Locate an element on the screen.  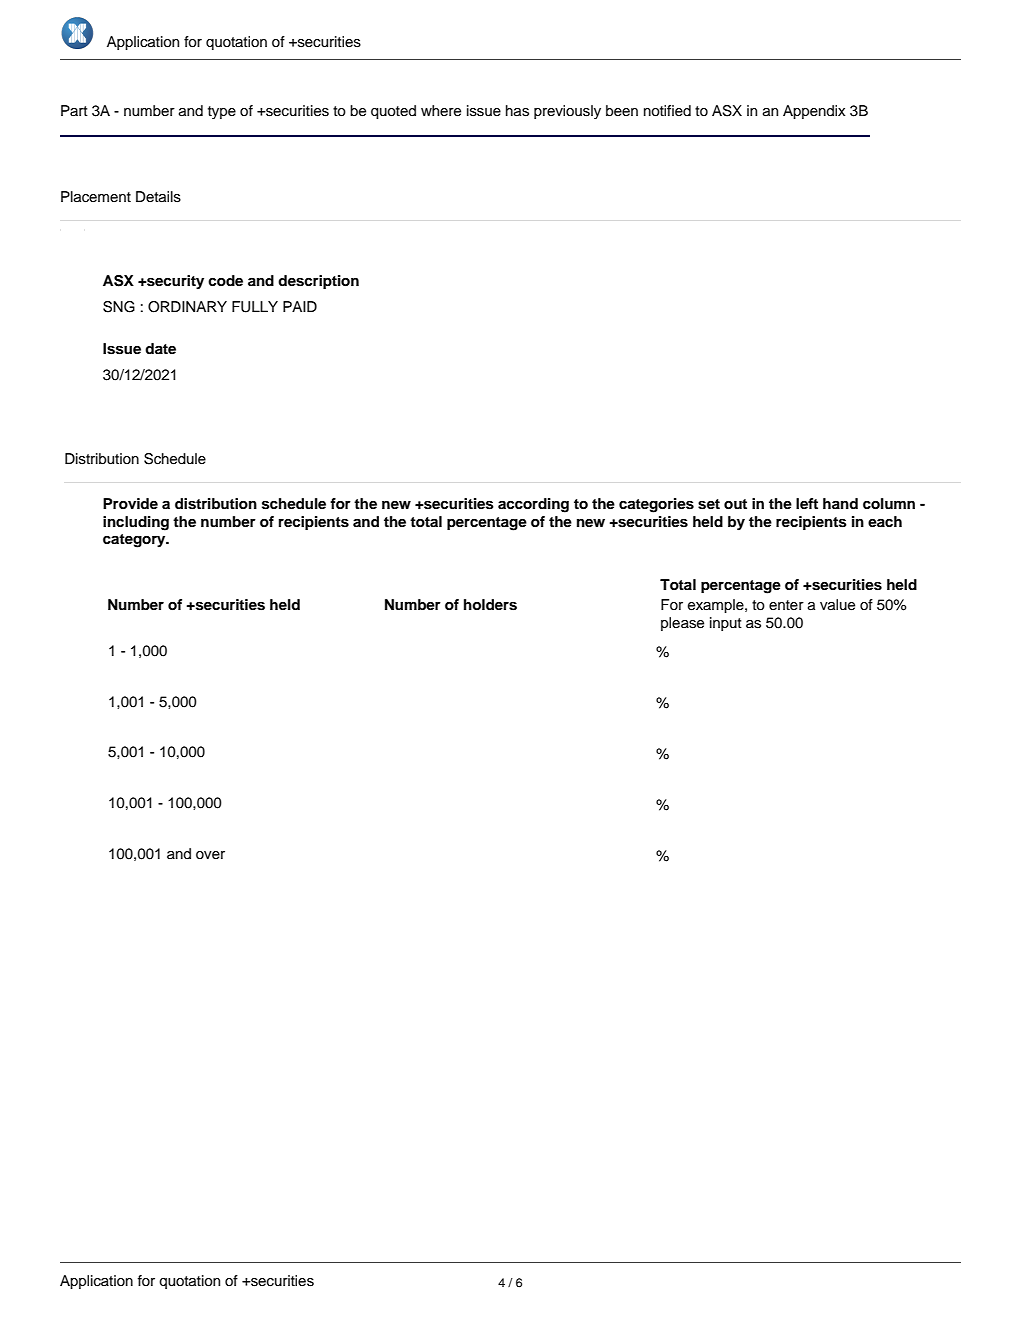
Appendix is located at coordinates (814, 112).
